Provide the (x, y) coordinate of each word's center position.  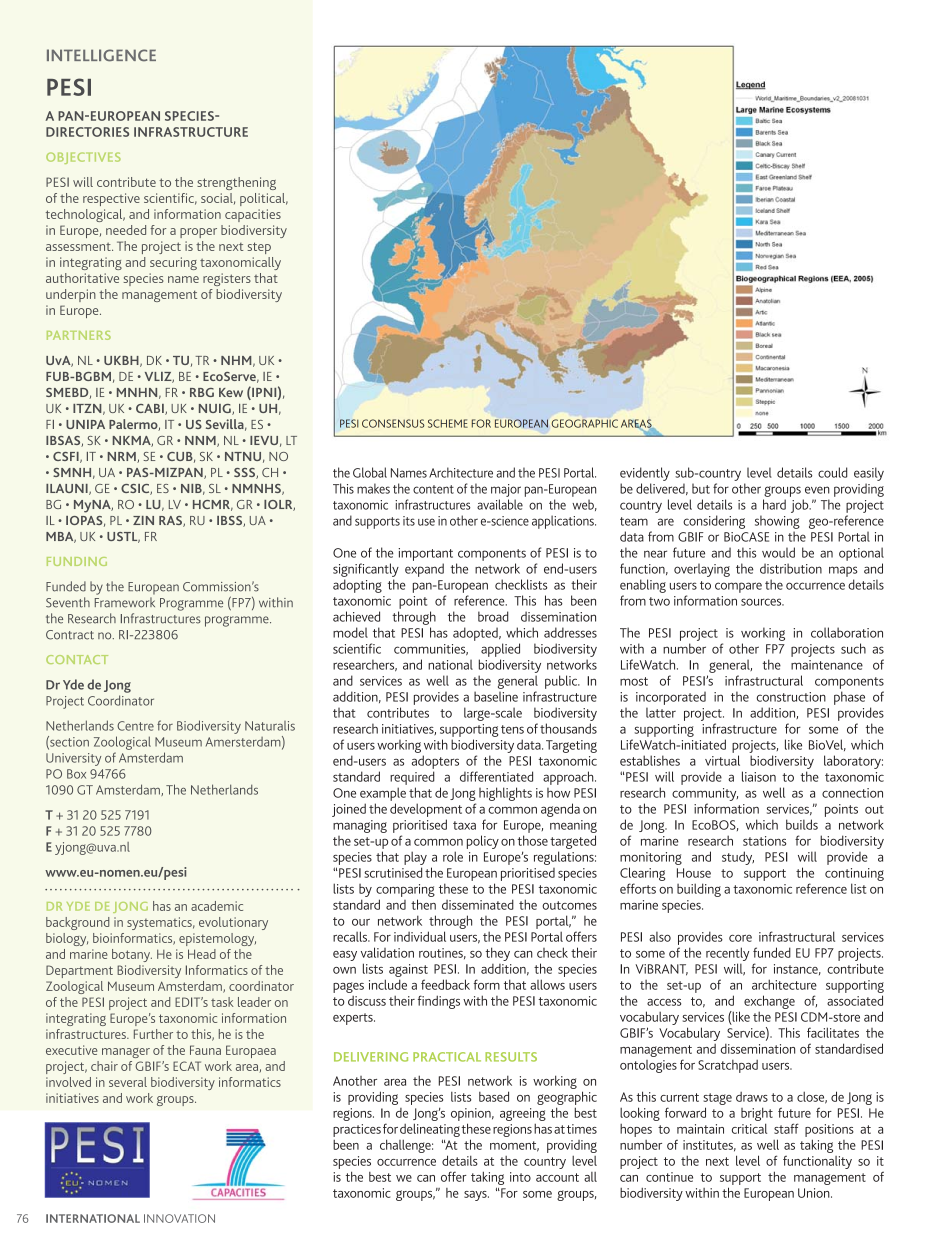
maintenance (827, 665)
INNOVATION (179, 1218)
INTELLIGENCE (101, 55)
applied (500, 650)
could (832, 472)
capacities (253, 215)
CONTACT (77, 659)
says (476, 1196)
